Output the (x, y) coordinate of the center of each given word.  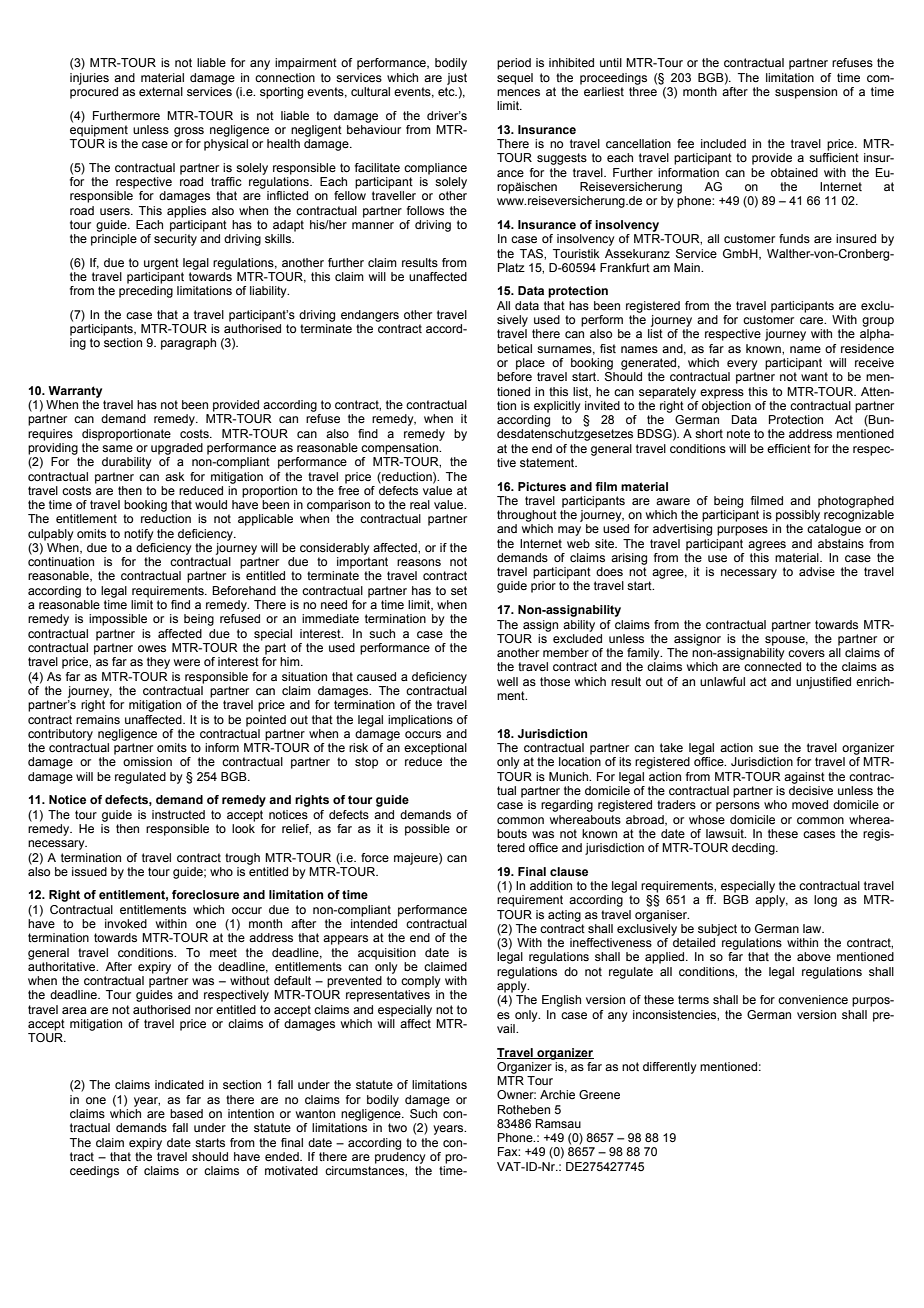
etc (447, 91)
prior (543, 587)
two (397, 1127)
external (161, 91)
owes (152, 648)
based (186, 1113)
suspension (806, 93)
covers (806, 653)
